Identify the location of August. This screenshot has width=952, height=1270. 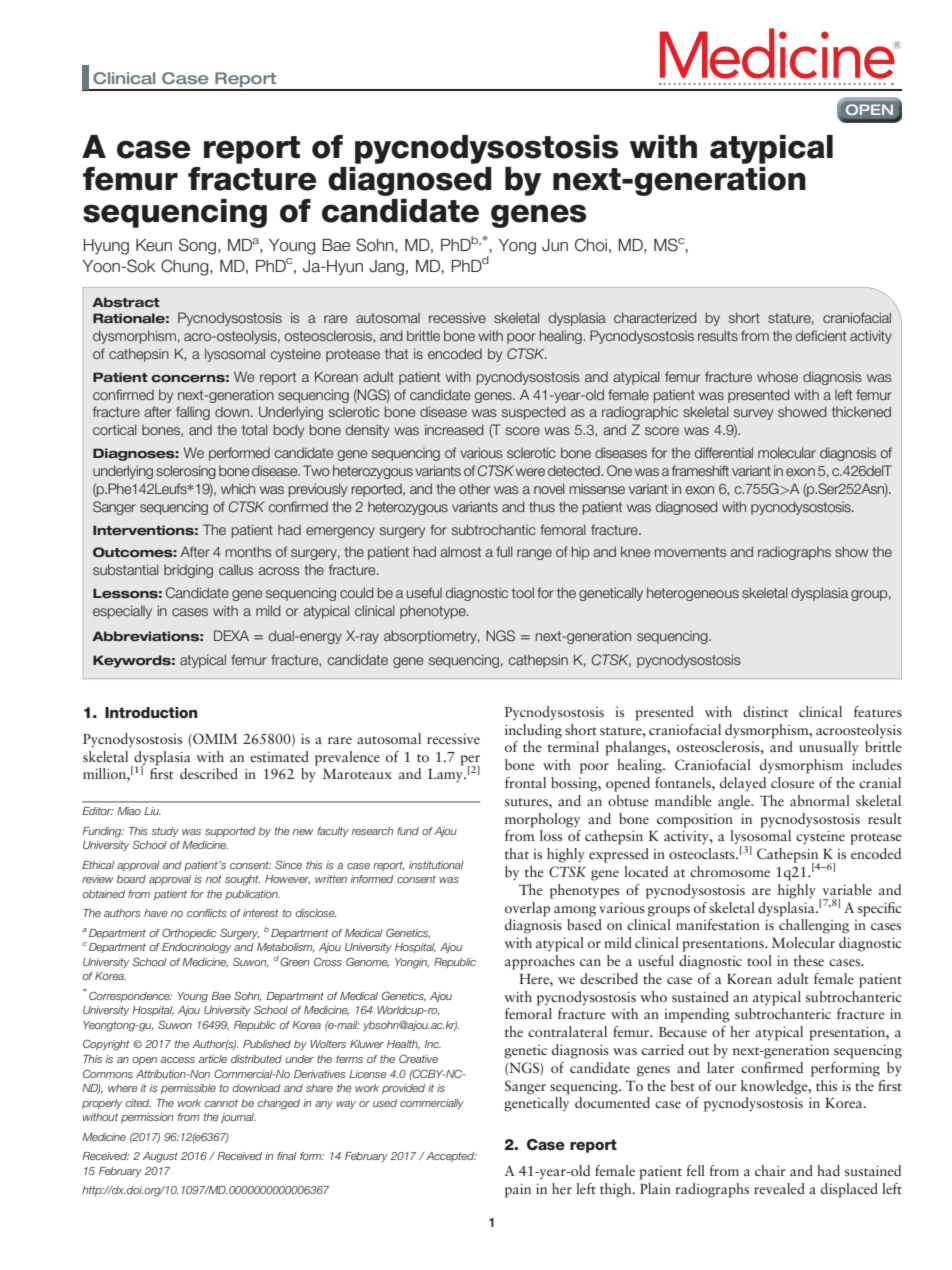
(160, 1157).
